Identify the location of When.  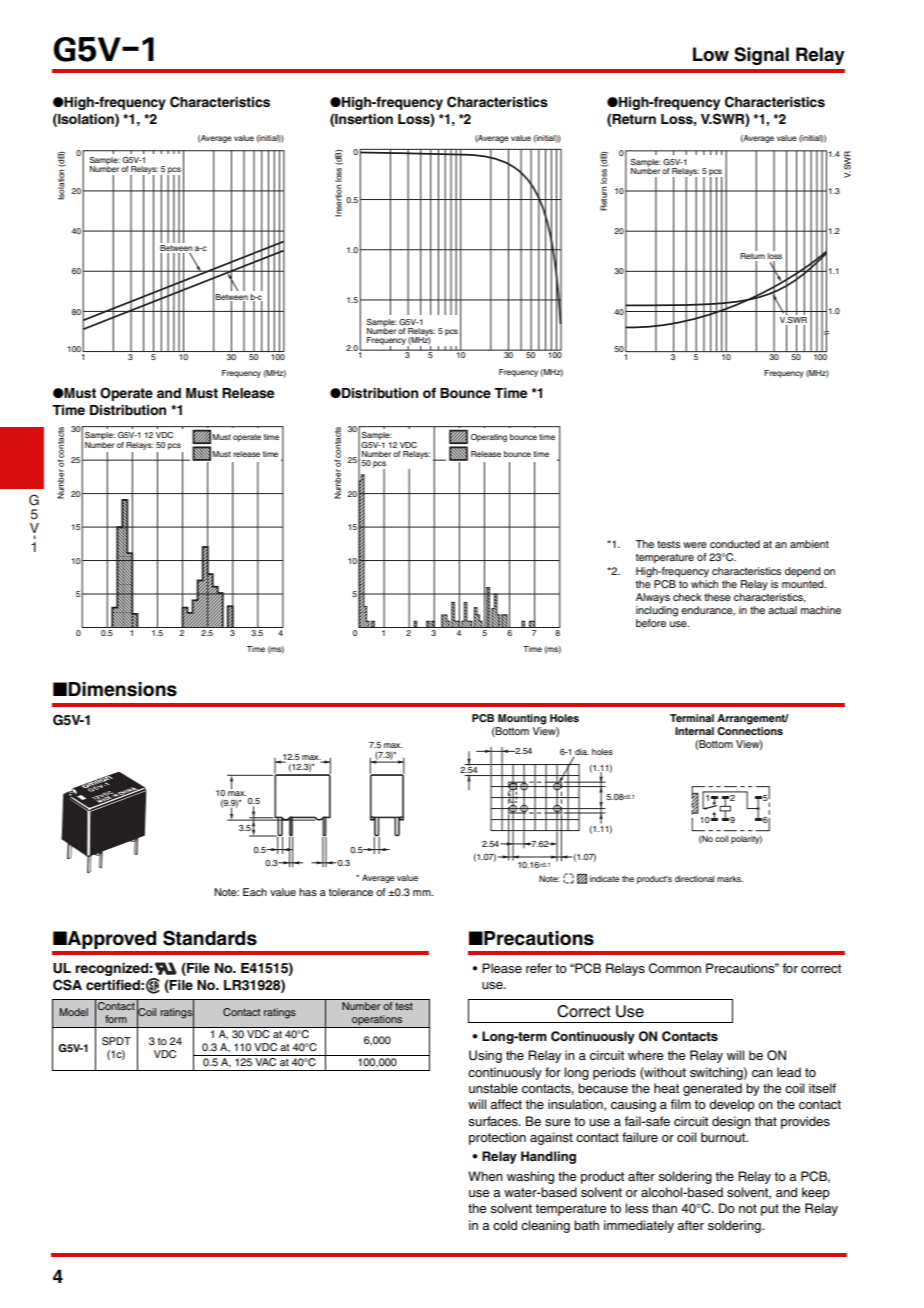
(485, 1176).
